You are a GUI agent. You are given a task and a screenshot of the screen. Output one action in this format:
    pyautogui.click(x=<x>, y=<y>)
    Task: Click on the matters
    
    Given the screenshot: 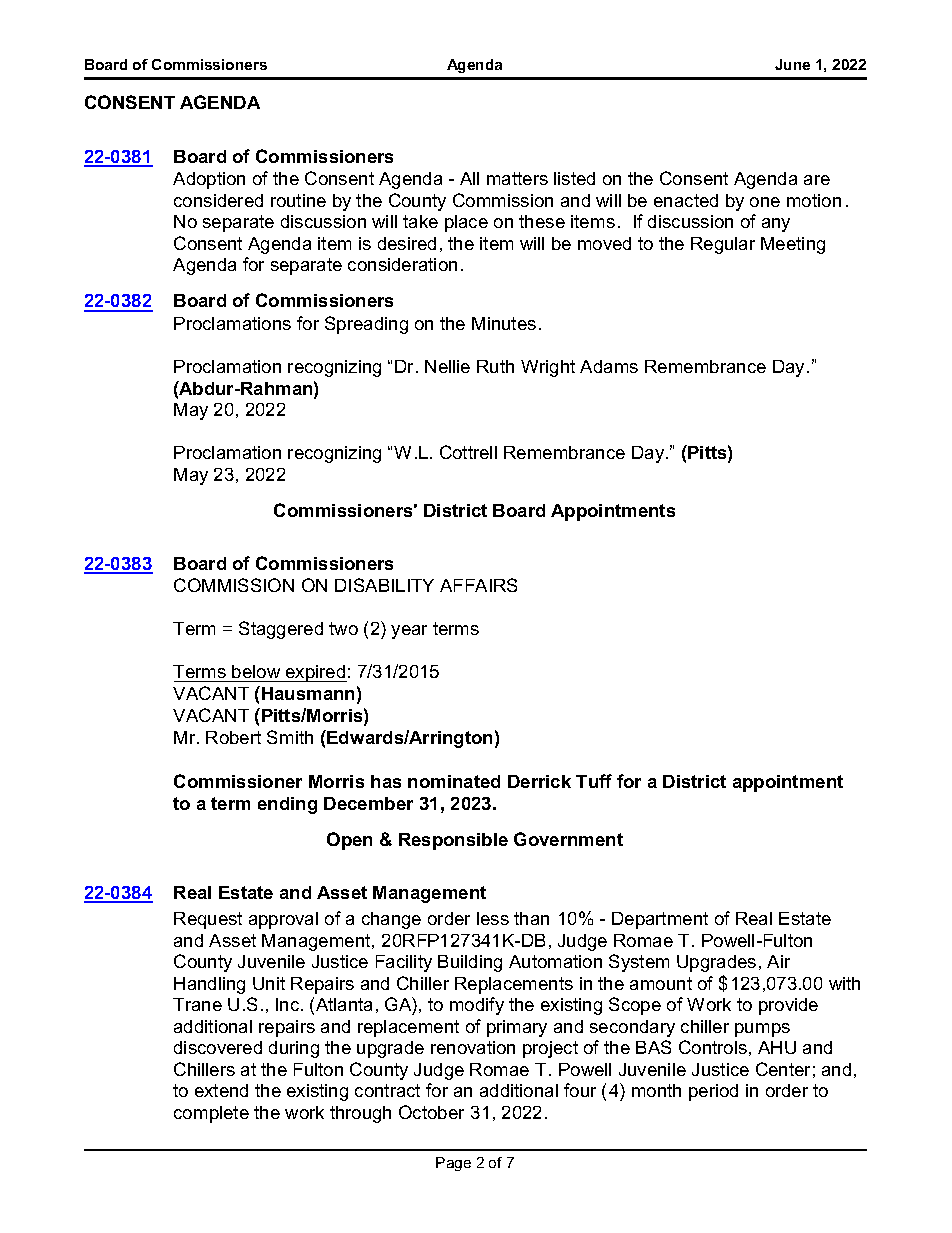 What is the action you would take?
    pyautogui.click(x=517, y=178)
